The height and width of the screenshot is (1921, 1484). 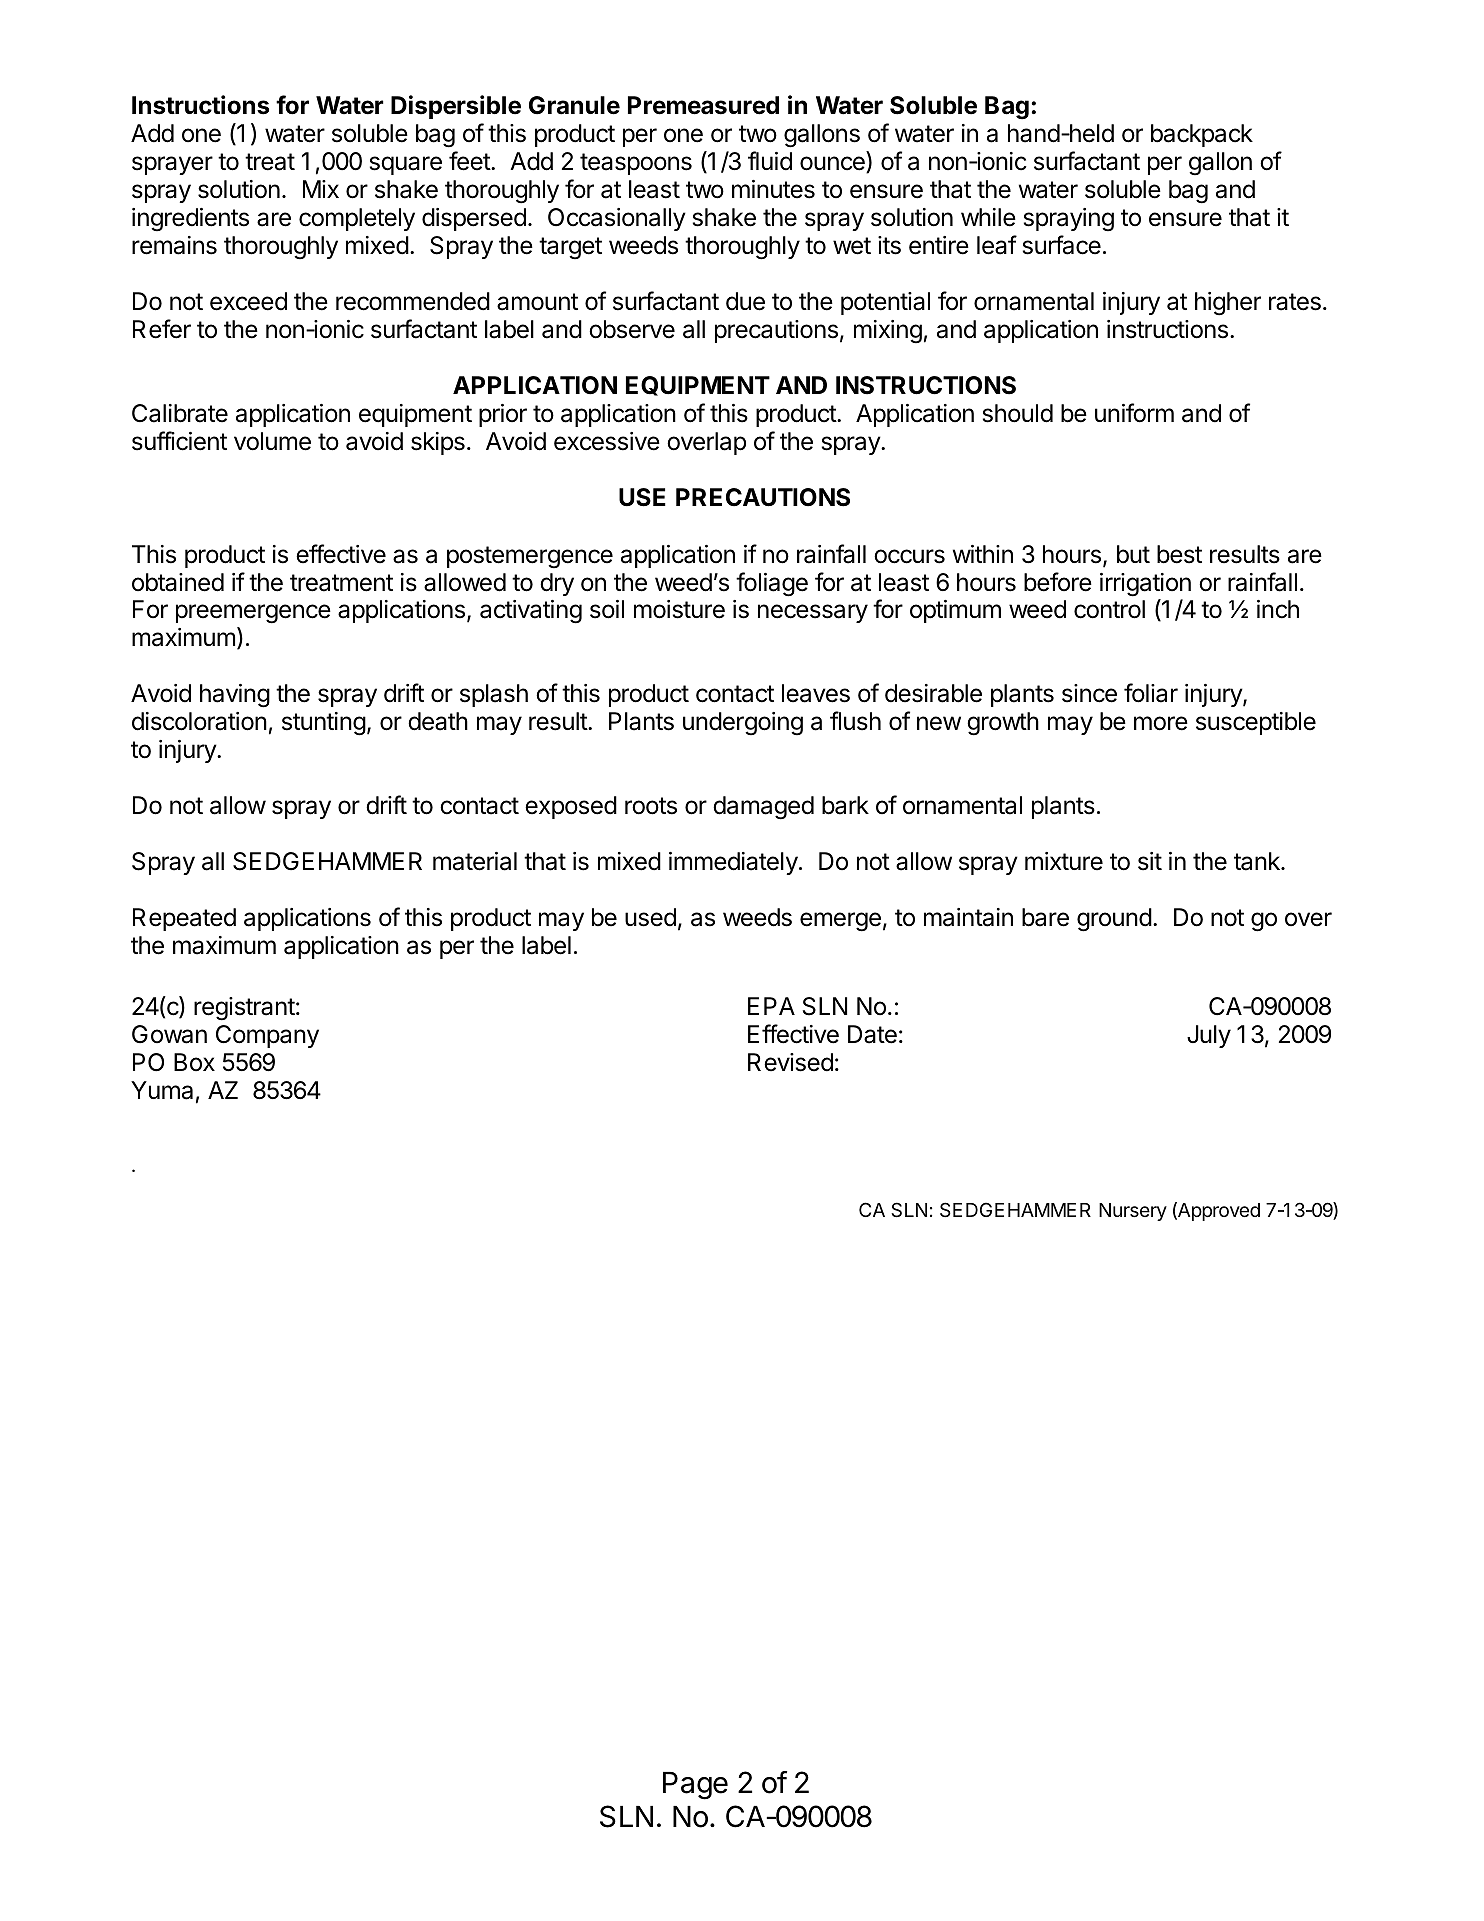 I want to click on Page, so click(x=695, y=1786).
